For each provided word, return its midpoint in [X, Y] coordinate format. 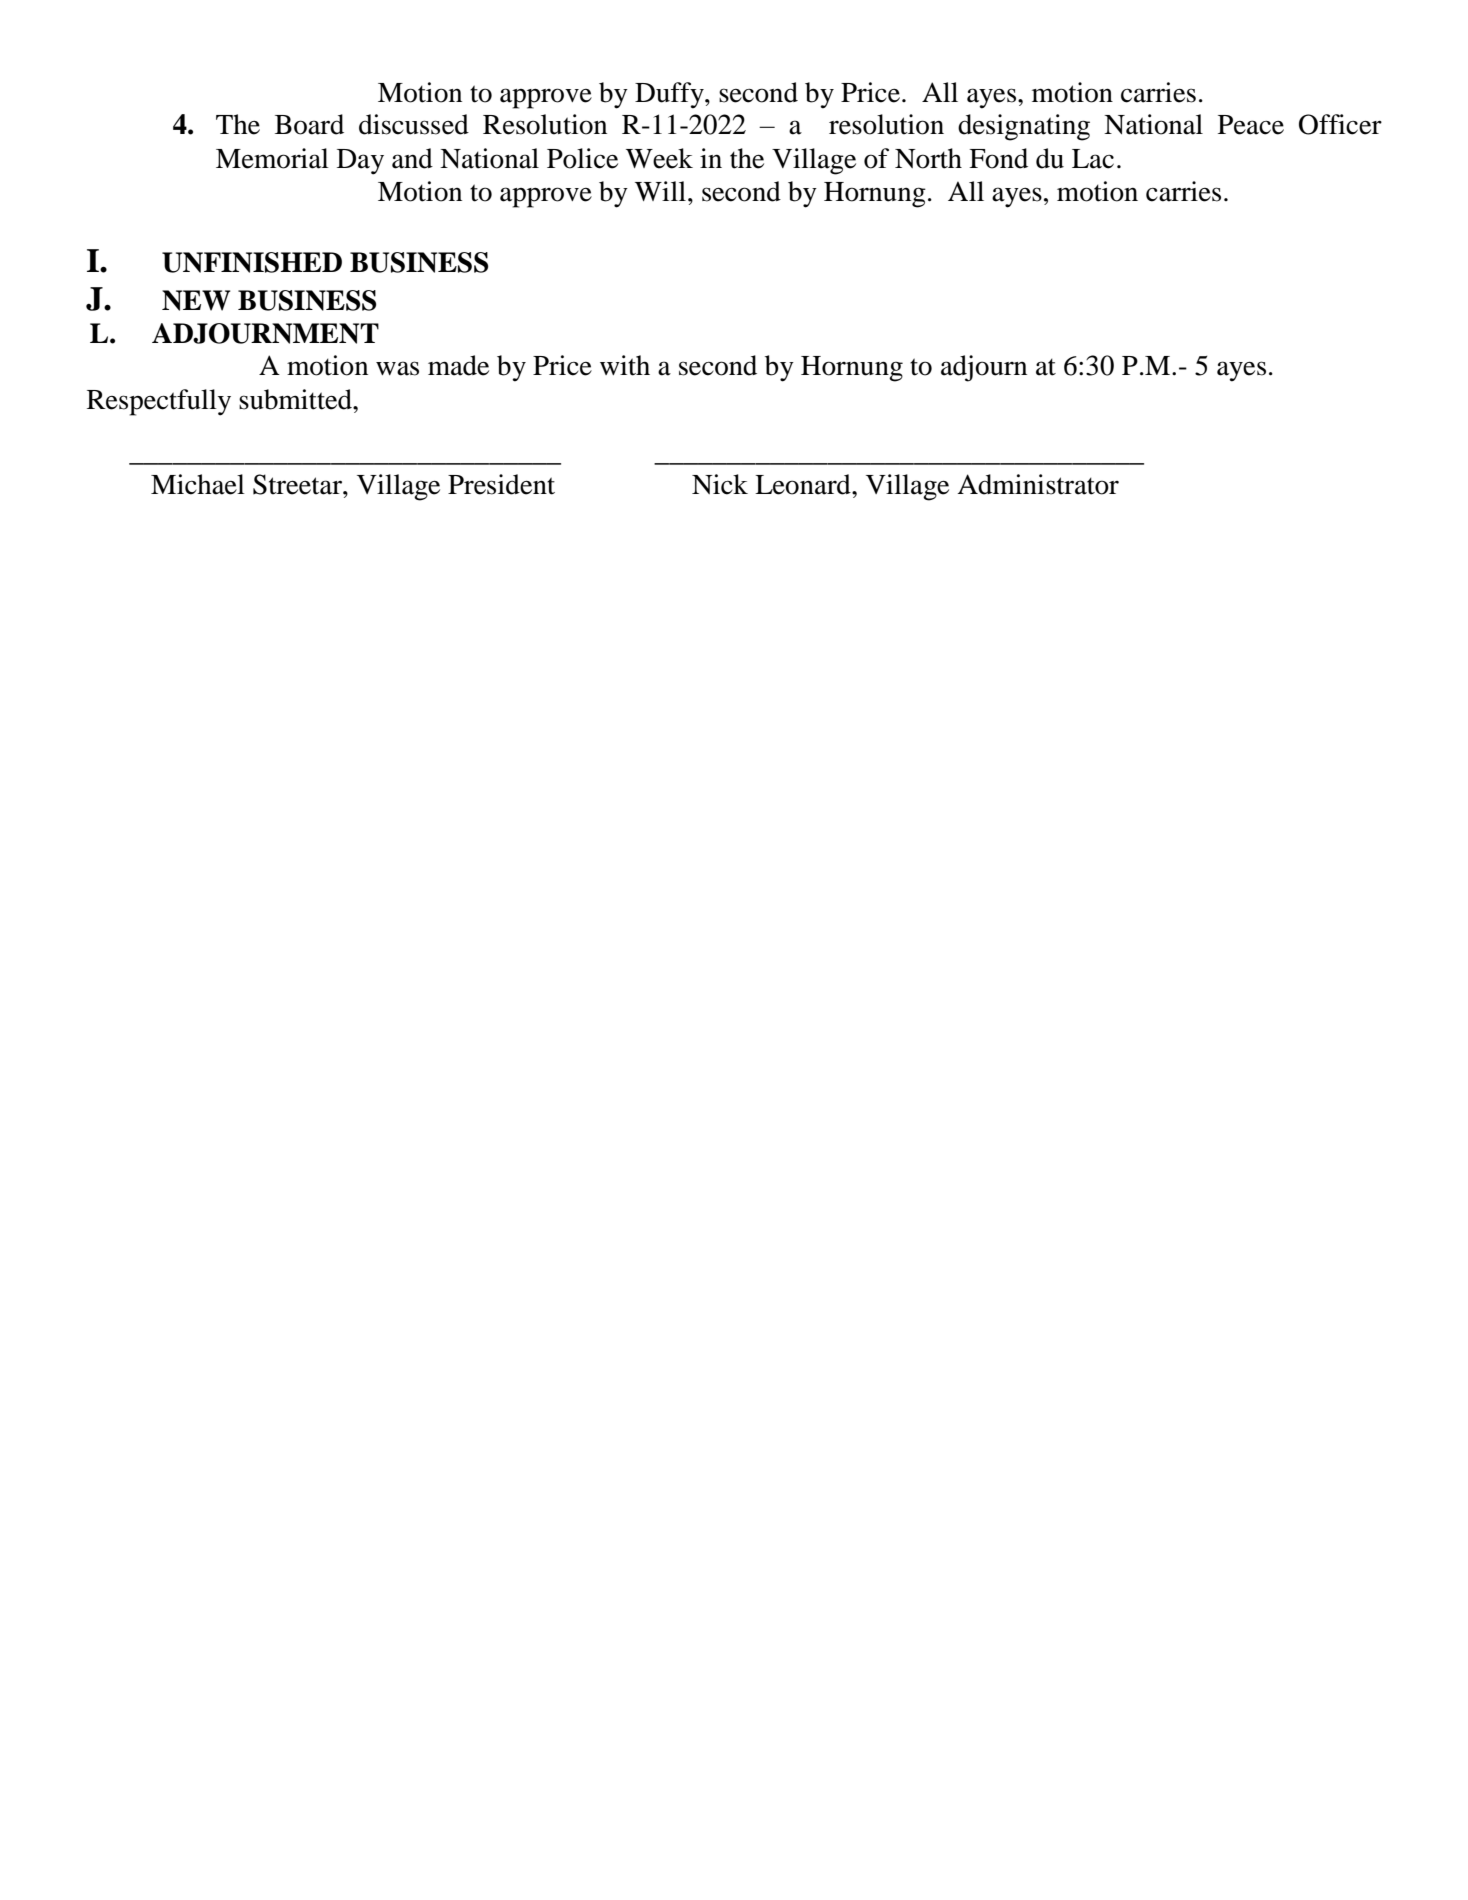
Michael [198, 484]
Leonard [804, 484]
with [625, 365]
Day [360, 162]
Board [309, 124]
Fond [998, 158]
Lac [1093, 159]
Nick [720, 484]
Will [660, 191]
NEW [196, 300]
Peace [1251, 125]
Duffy [670, 95]
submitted [296, 399]
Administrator [1038, 484]
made [458, 365]
